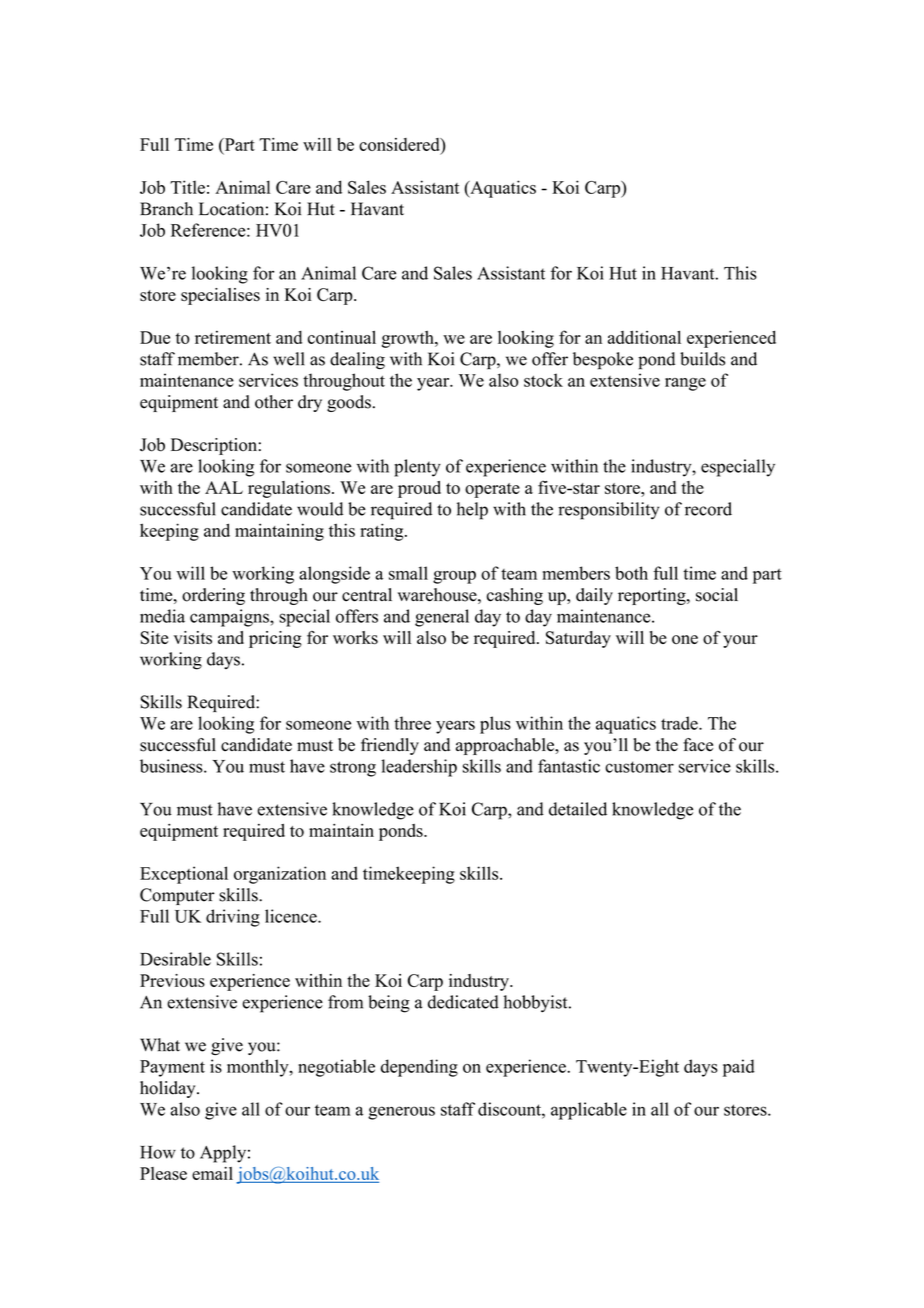  Describe the element at coordinates (187, 187) in the image. I see `Title` at that location.
